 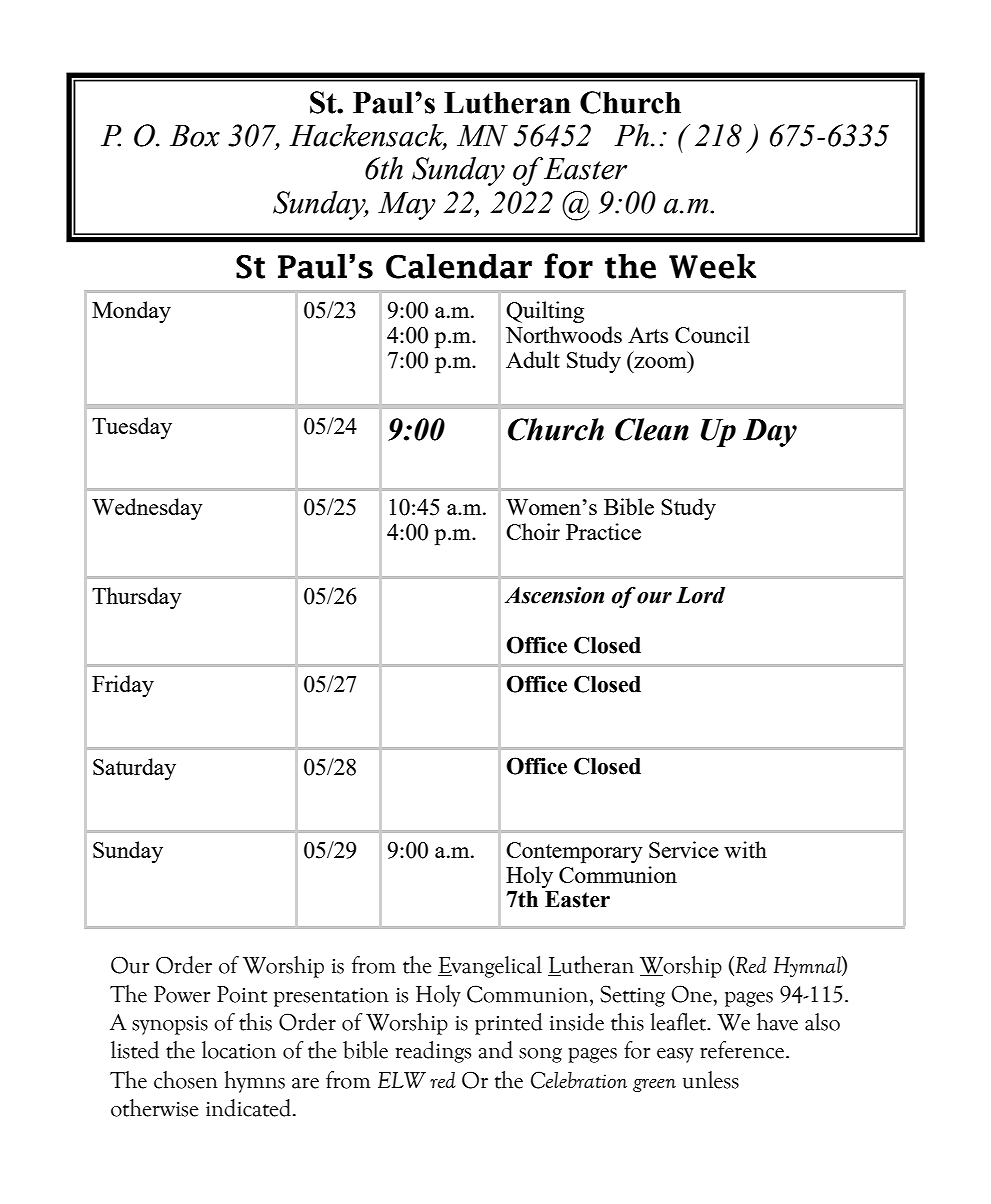 What do you see at coordinates (406, 206) in the document?
I see `May` at bounding box center [406, 206].
